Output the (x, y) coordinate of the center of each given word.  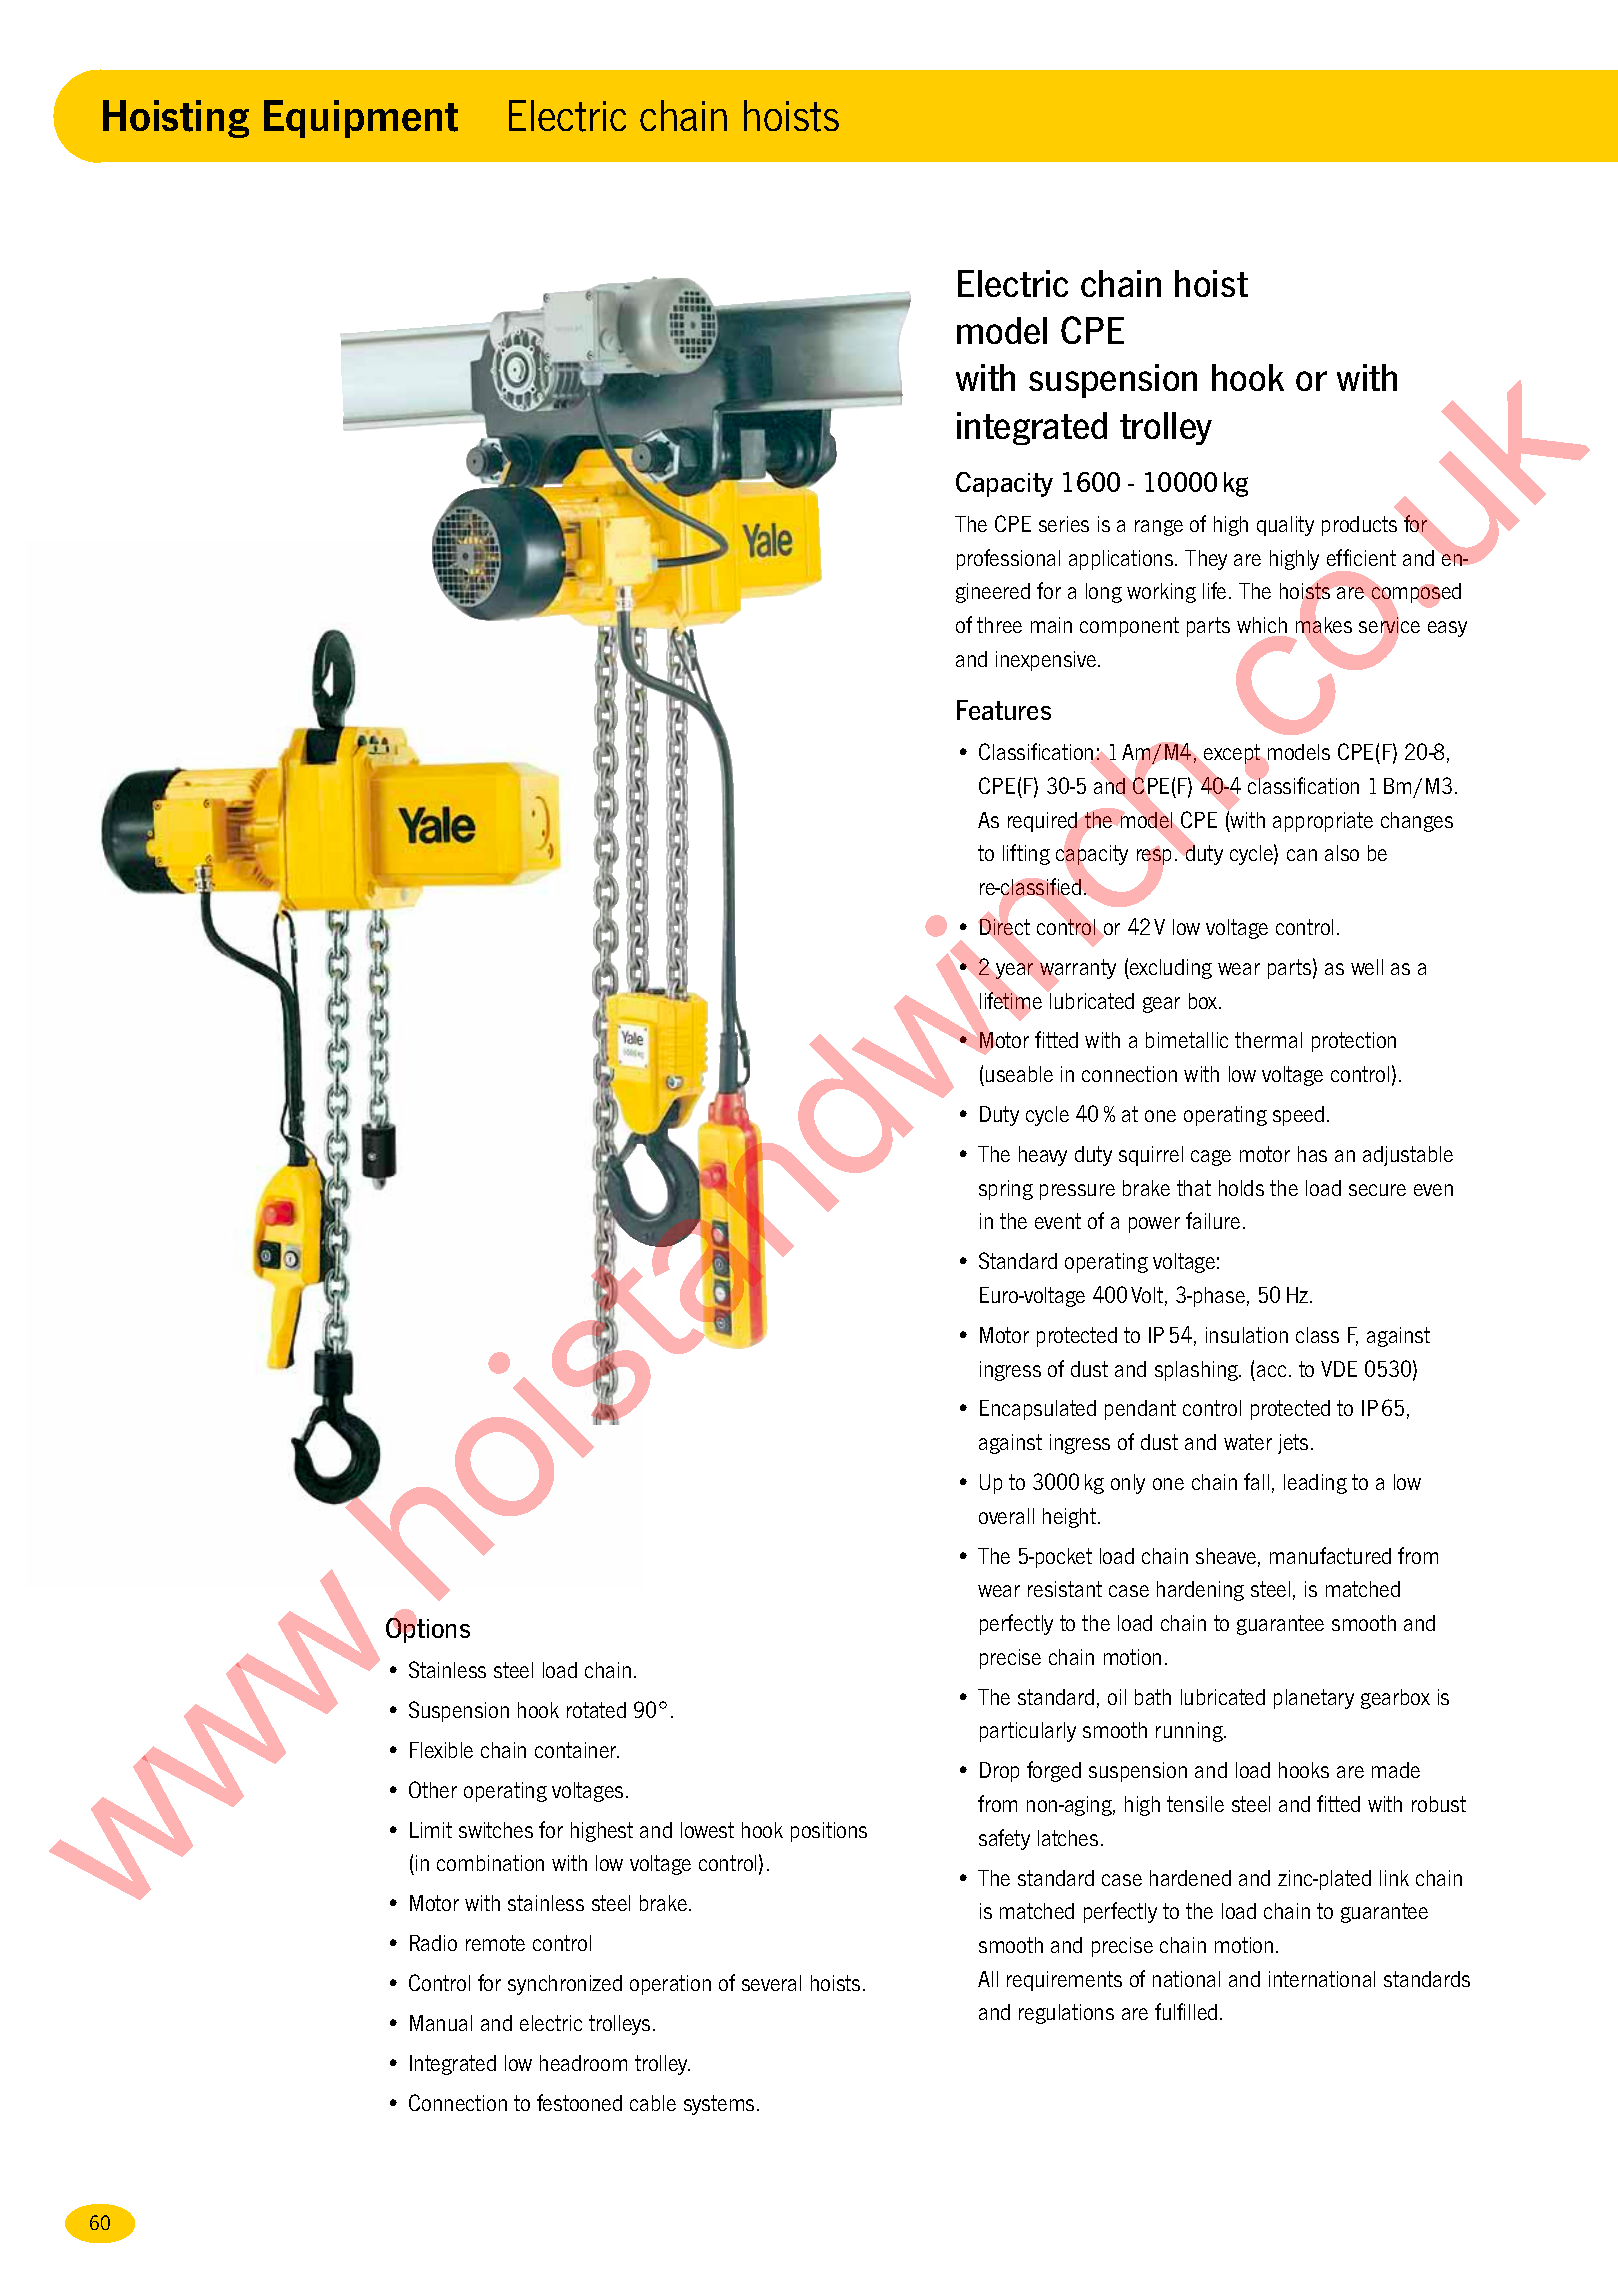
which (1262, 625)
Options (428, 1629)
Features (1004, 710)
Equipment (361, 119)
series (1064, 524)
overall (1006, 1516)
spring (1006, 1190)
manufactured (1330, 1555)
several (771, 1983)
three (999, 625)
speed (1298, 1116)
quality (1285, 526)
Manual (441, 2023)
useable (1019, 1074)
